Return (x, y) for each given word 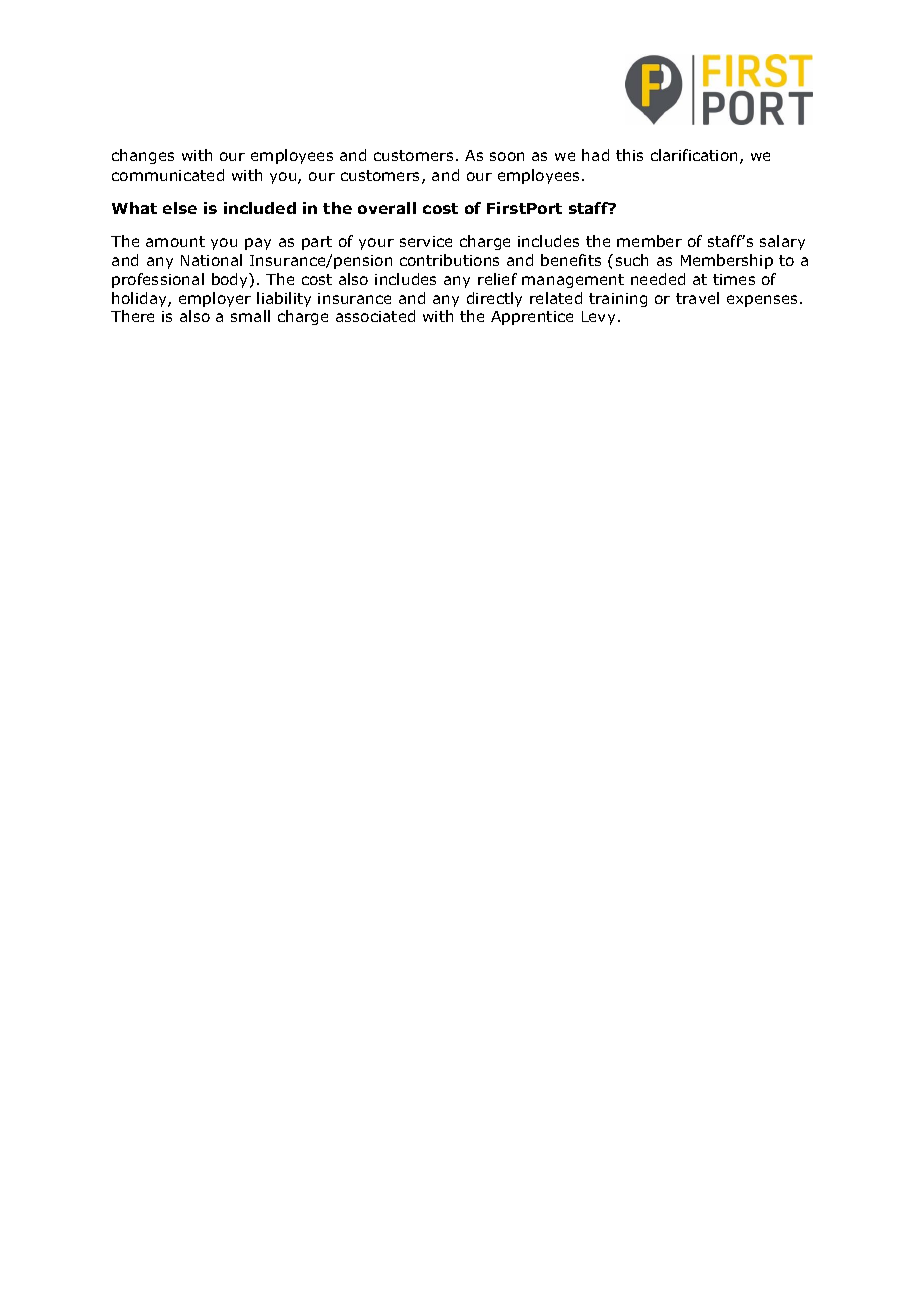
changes (143, 156)
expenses (762, 301)
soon (507, 156)
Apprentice (532, 318)
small (250, 316)
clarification (694, 155)
